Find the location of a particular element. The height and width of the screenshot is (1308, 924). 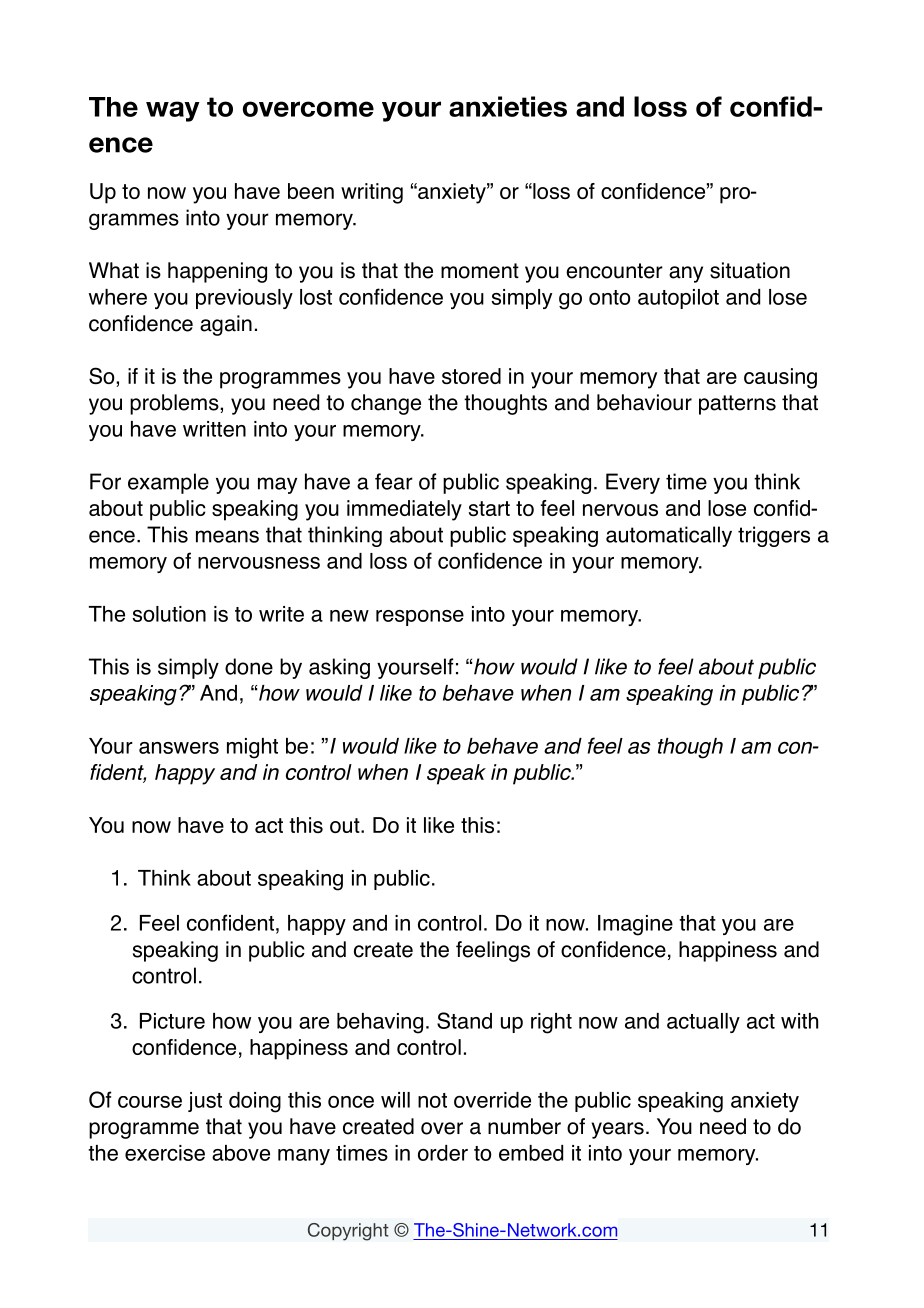

order is located at coordinates (443, 1153).
